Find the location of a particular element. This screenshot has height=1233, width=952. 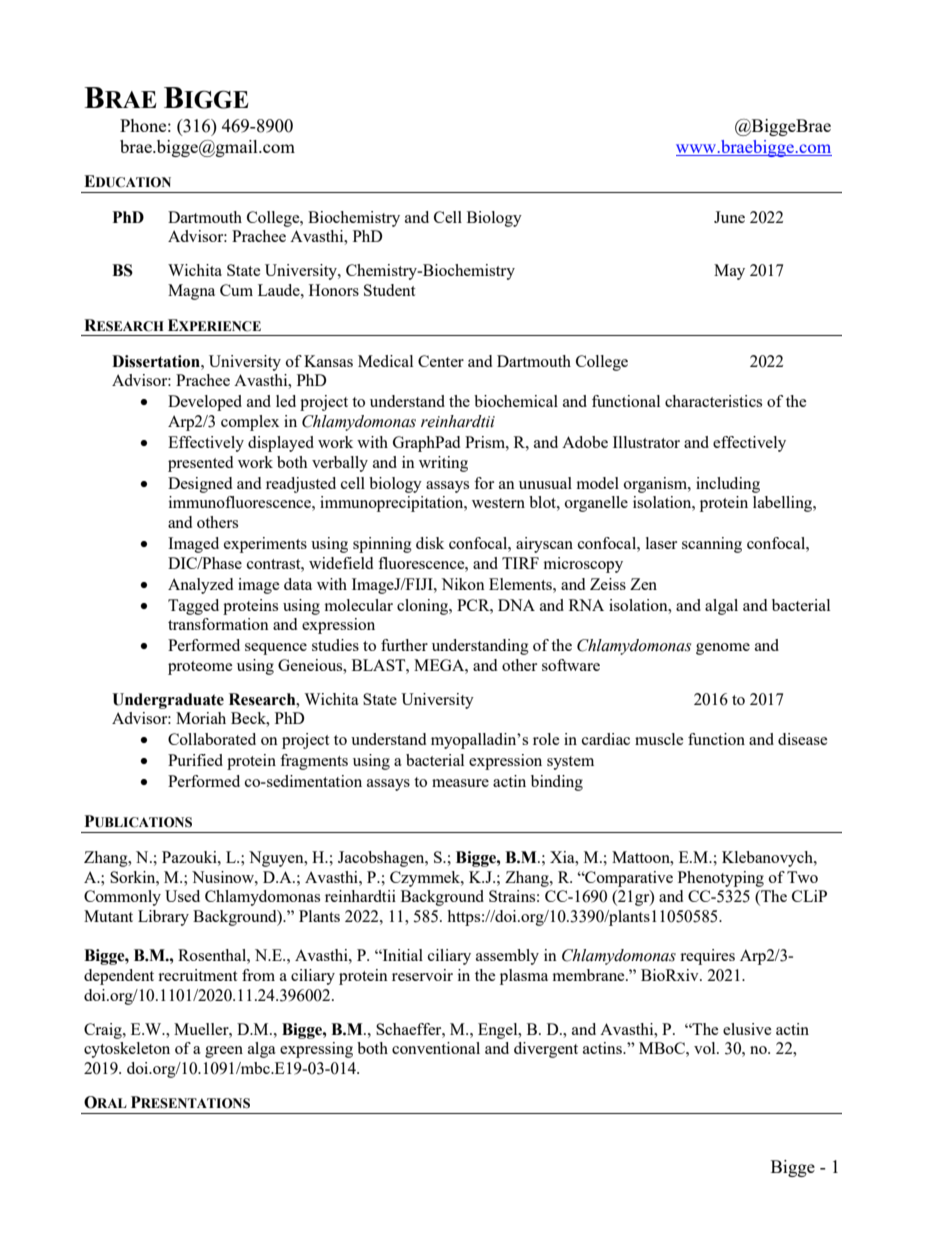

Used is located at coordinates (182, 896).
